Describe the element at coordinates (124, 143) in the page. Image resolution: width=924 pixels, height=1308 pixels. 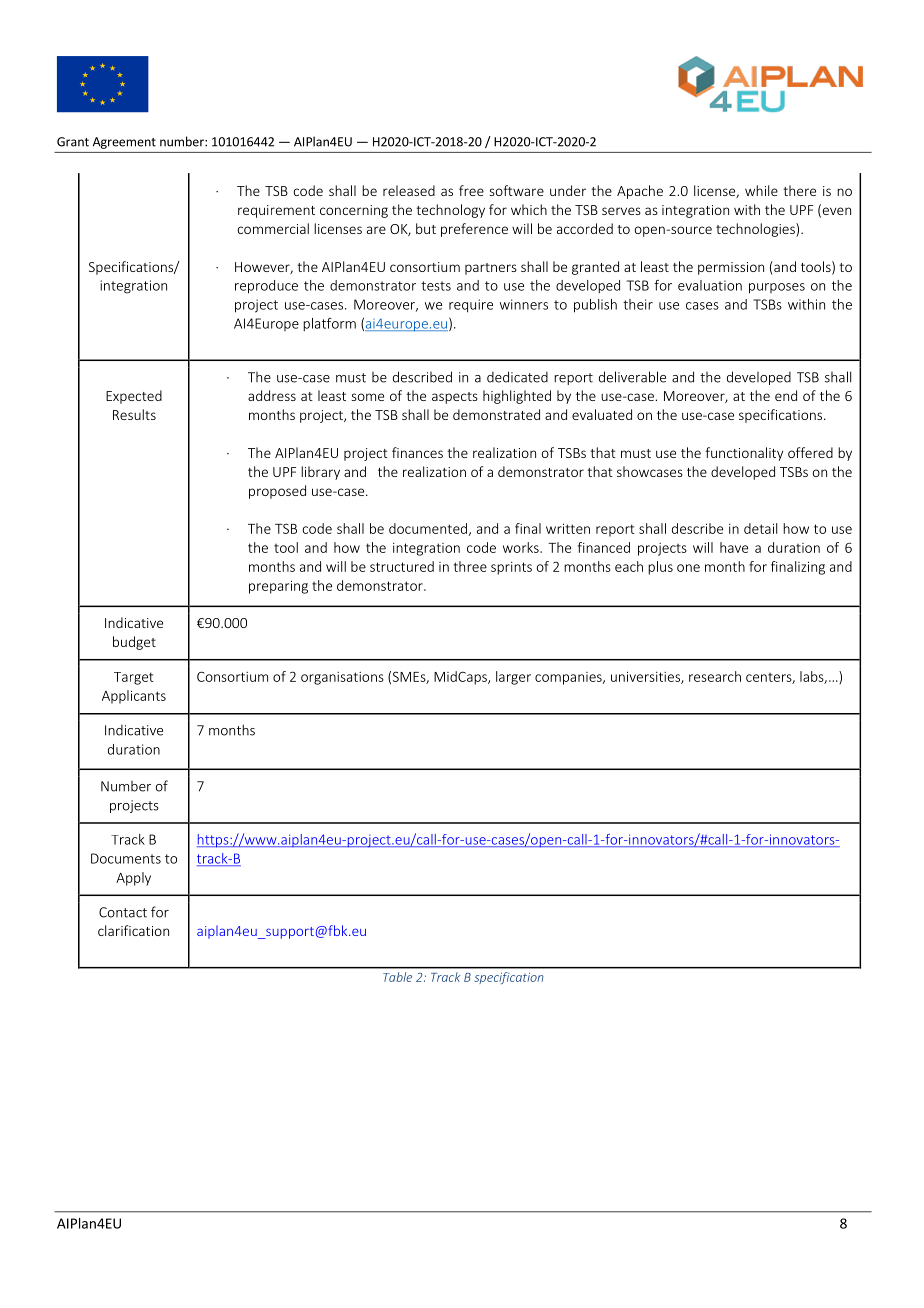
I see `Agreement` at that location.
